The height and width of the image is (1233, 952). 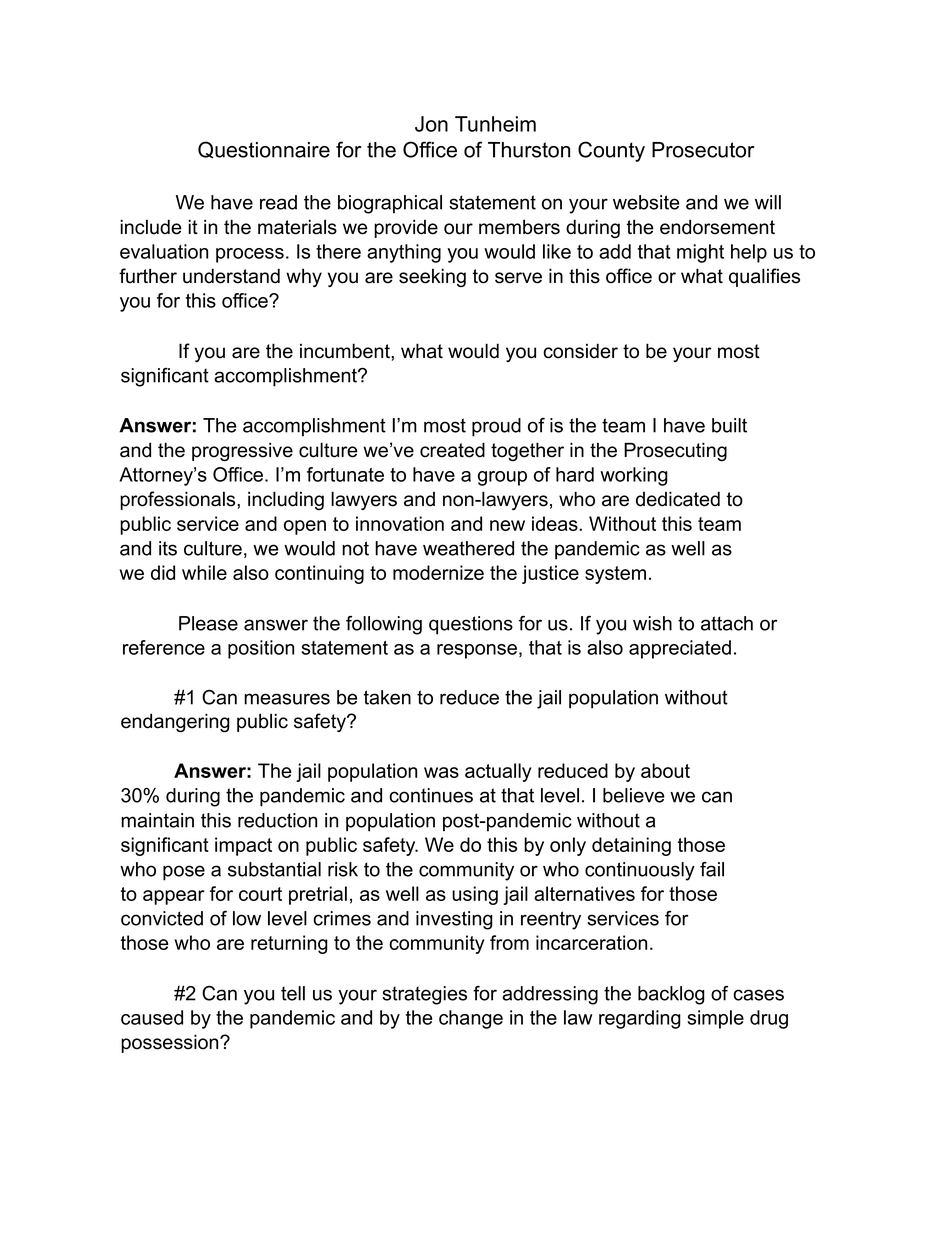 What do you see at coordinates (471, 1019) in the image?
I see `change` at bounding box center [471, 1019].
